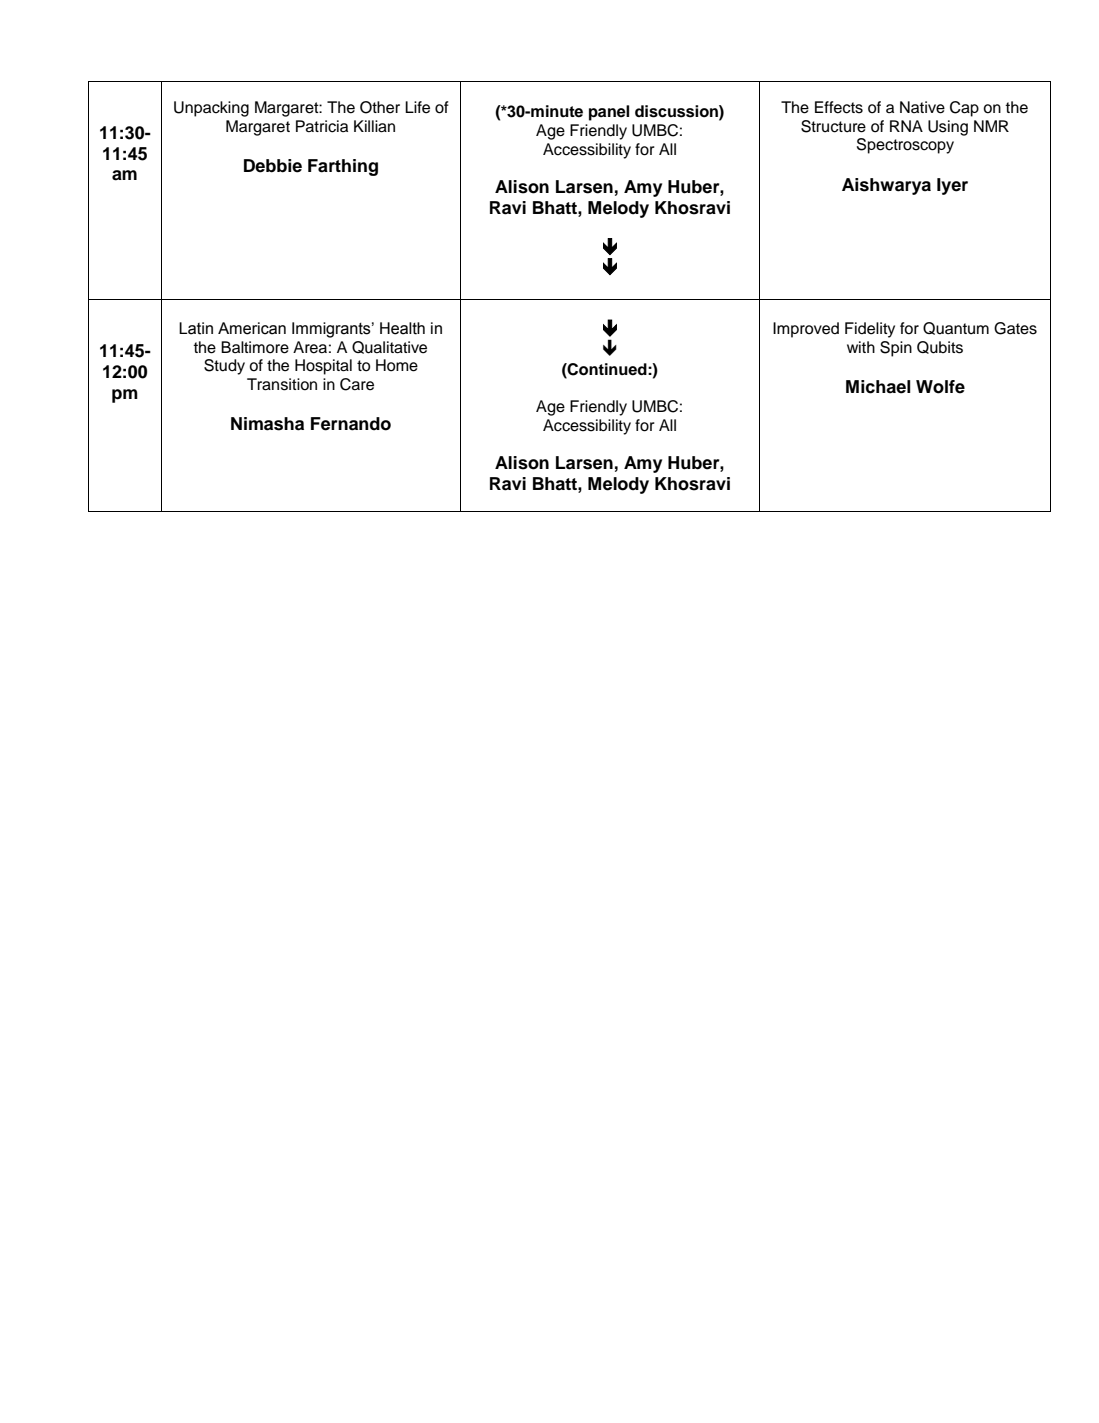 The height and width of the screenshot is (1423, 1099). I want to click on Patricia, so click(322, 126).
